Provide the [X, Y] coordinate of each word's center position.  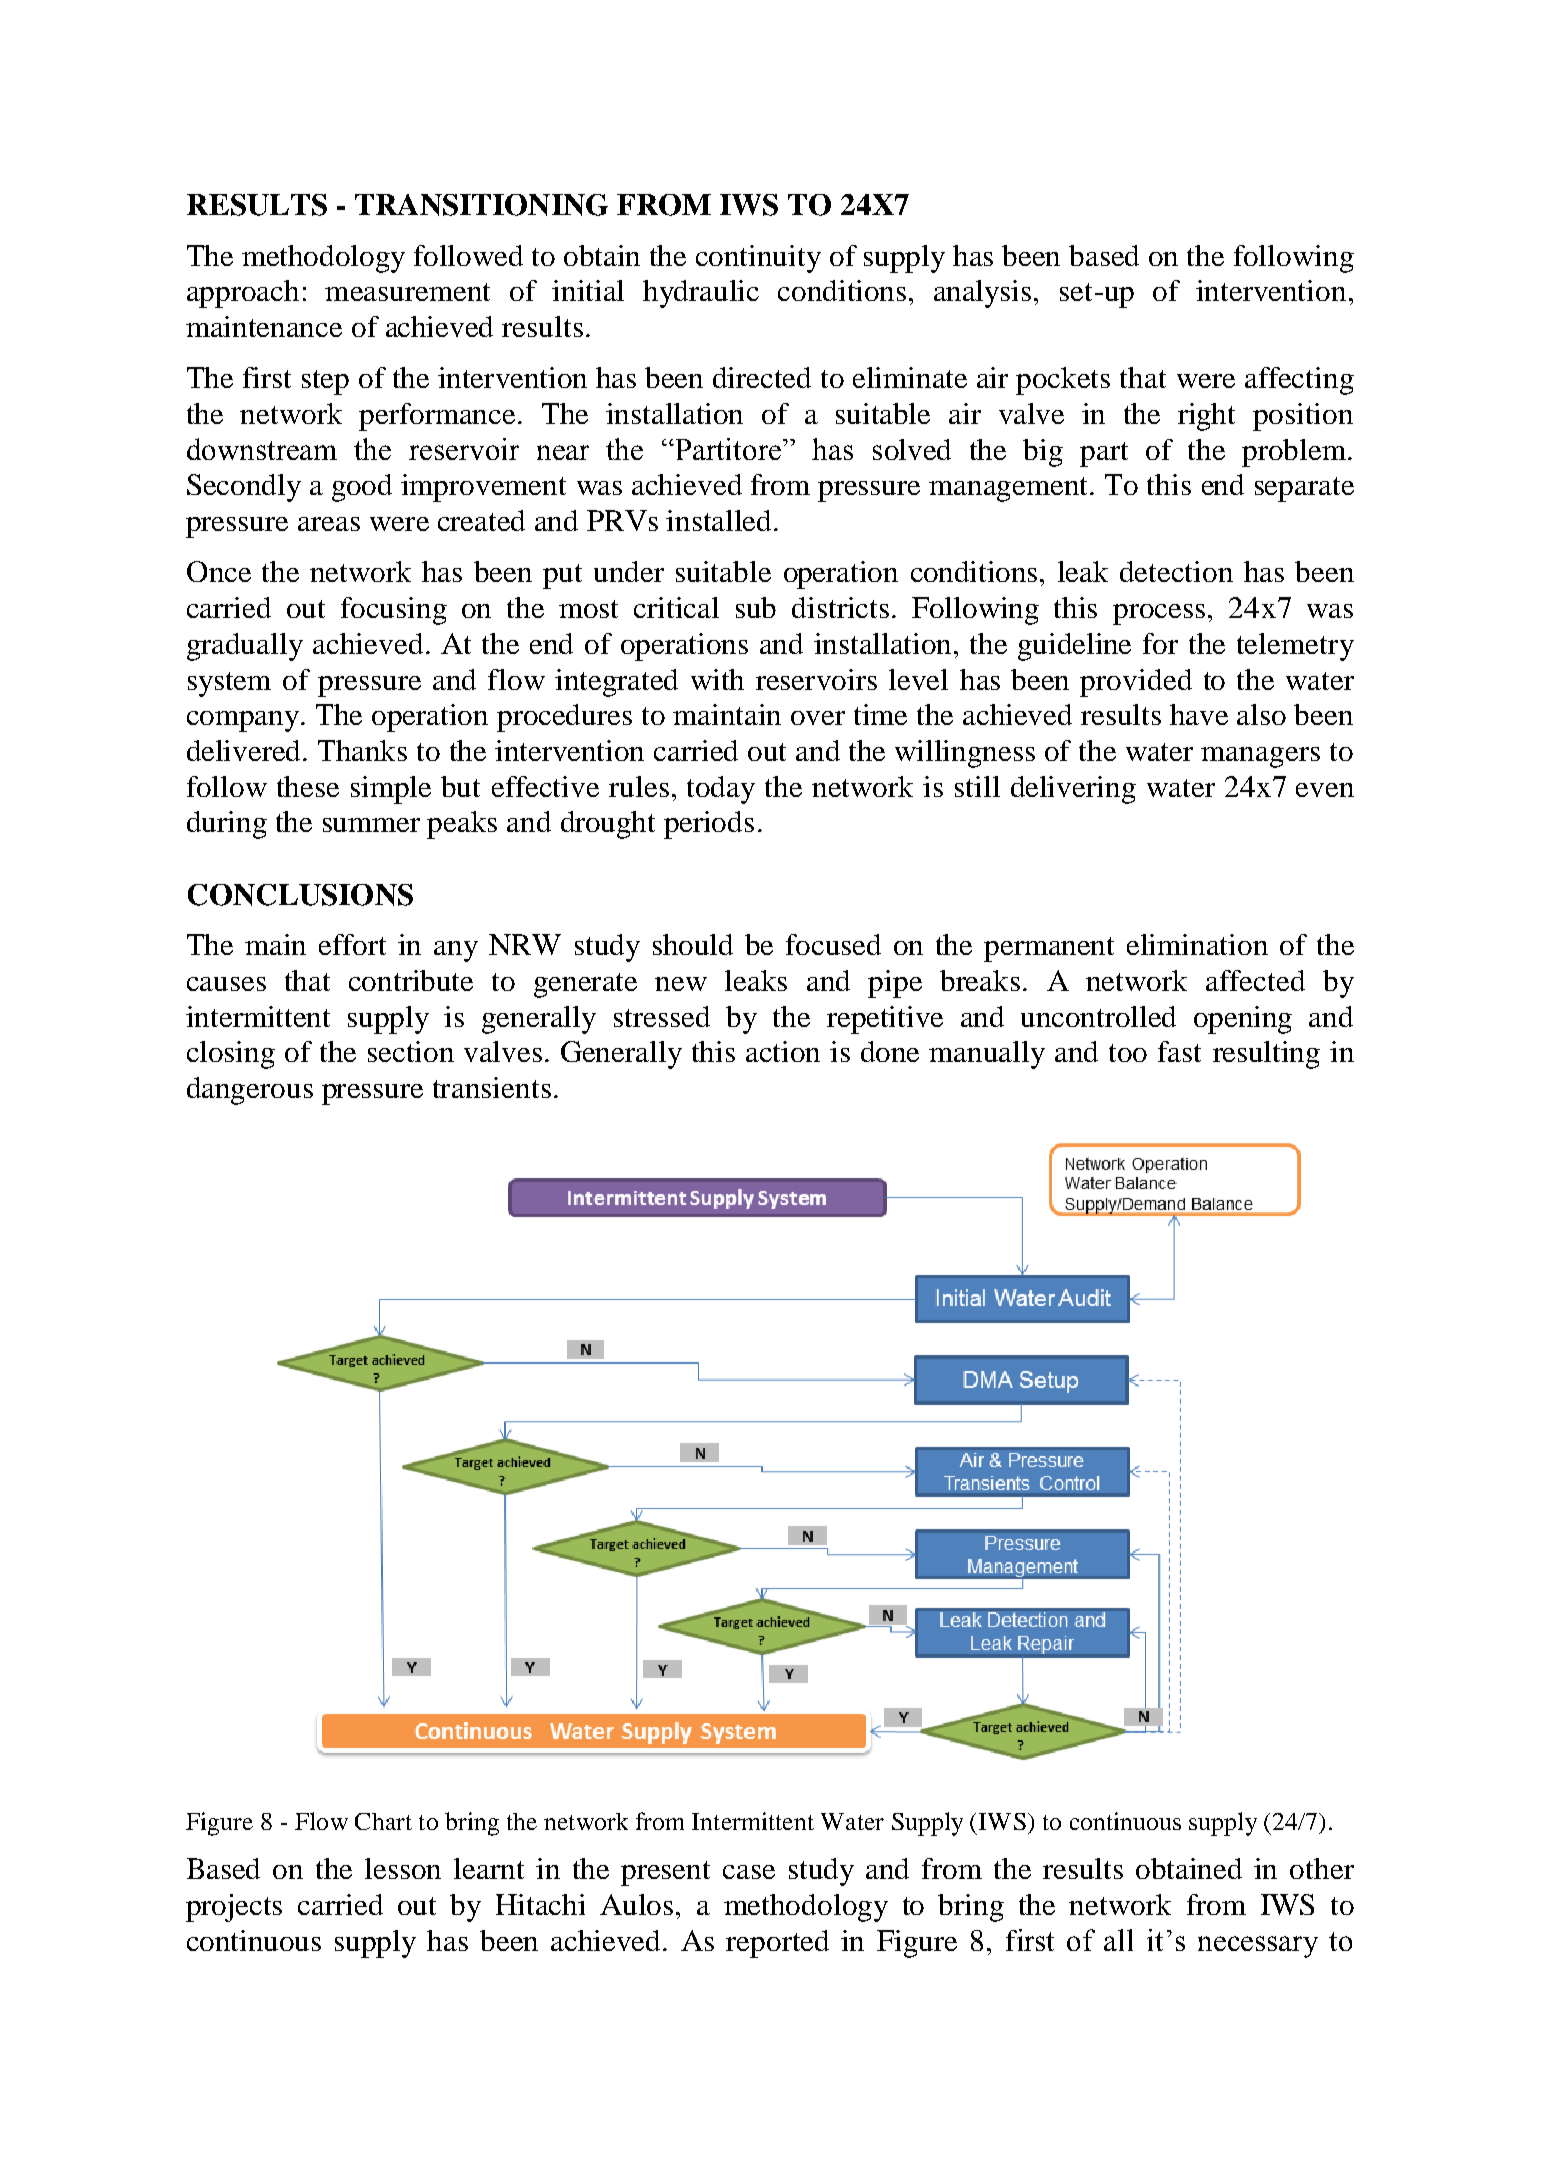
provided [1136, 683]
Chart [383, 1821]
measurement [407, 292]
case [749, 1872]
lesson [403, 1868]
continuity [758, 259]
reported [777, 1944]
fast [1179, 1051]
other [1322, 1868]
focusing [394, 611]
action [783, 1051]
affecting [1299, 381]
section [411, 1051]
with [717, 679]
